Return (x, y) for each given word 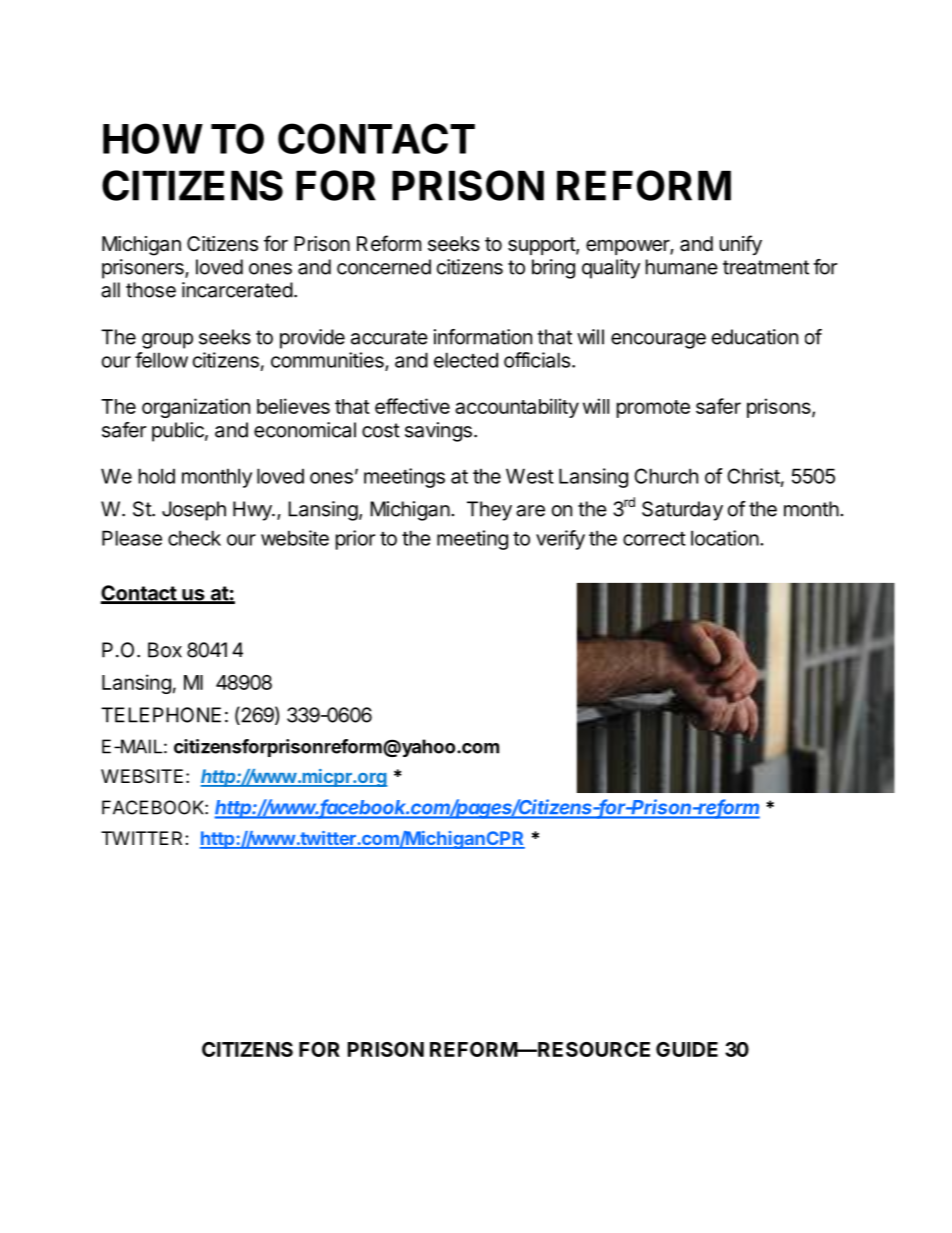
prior (355, 540)
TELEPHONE (161, 715)
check (194, 538)
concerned (384, 267)
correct (654, 539)
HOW (152, 138)
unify (741, 245)
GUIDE (687, 1049)
